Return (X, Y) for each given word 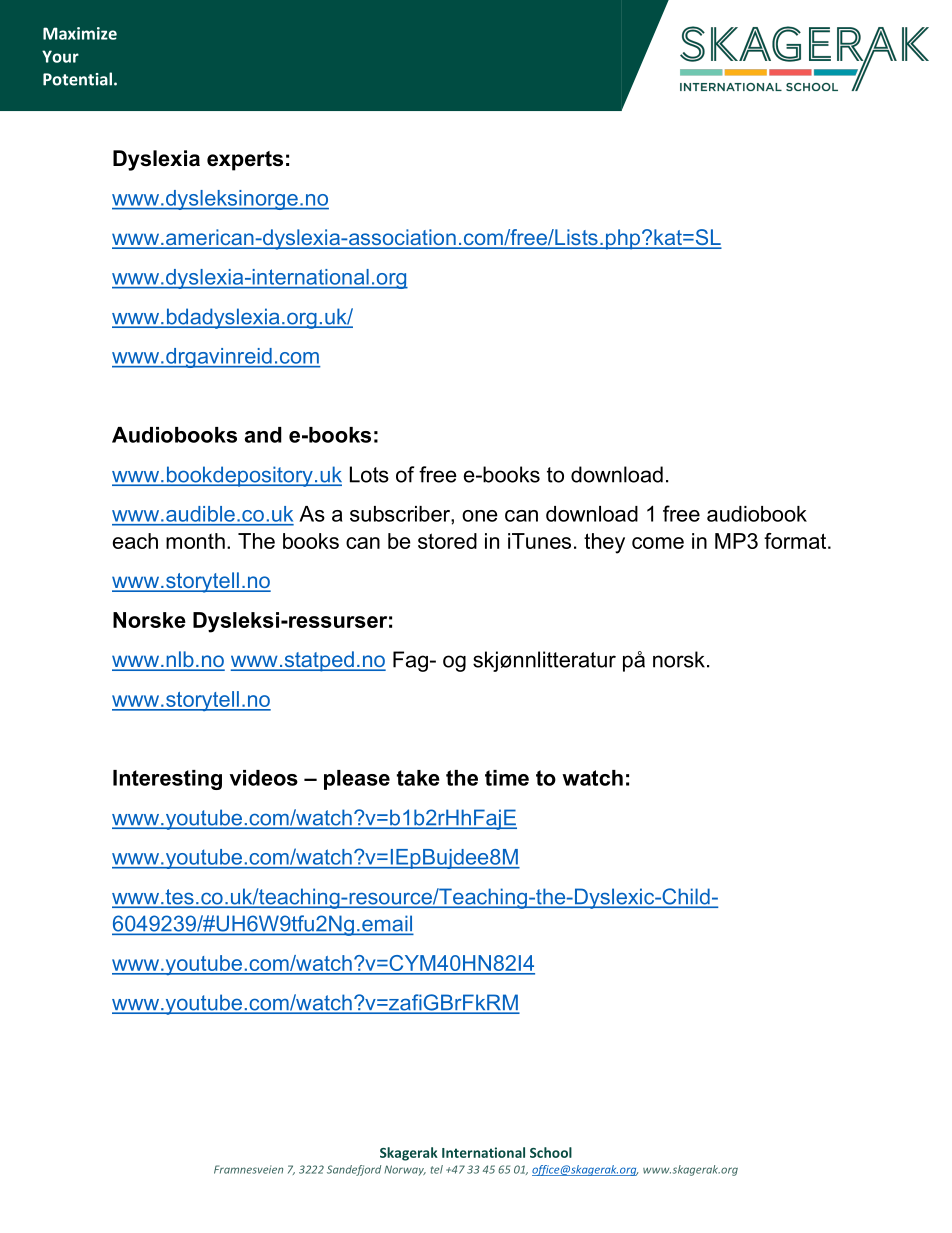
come (658, 543)
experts (245, 161)
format (796, 541)
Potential (77, 79)
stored (447, 541)
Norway (405, 1170)
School (551, 1152)
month (195, 541)
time (507, 778)
